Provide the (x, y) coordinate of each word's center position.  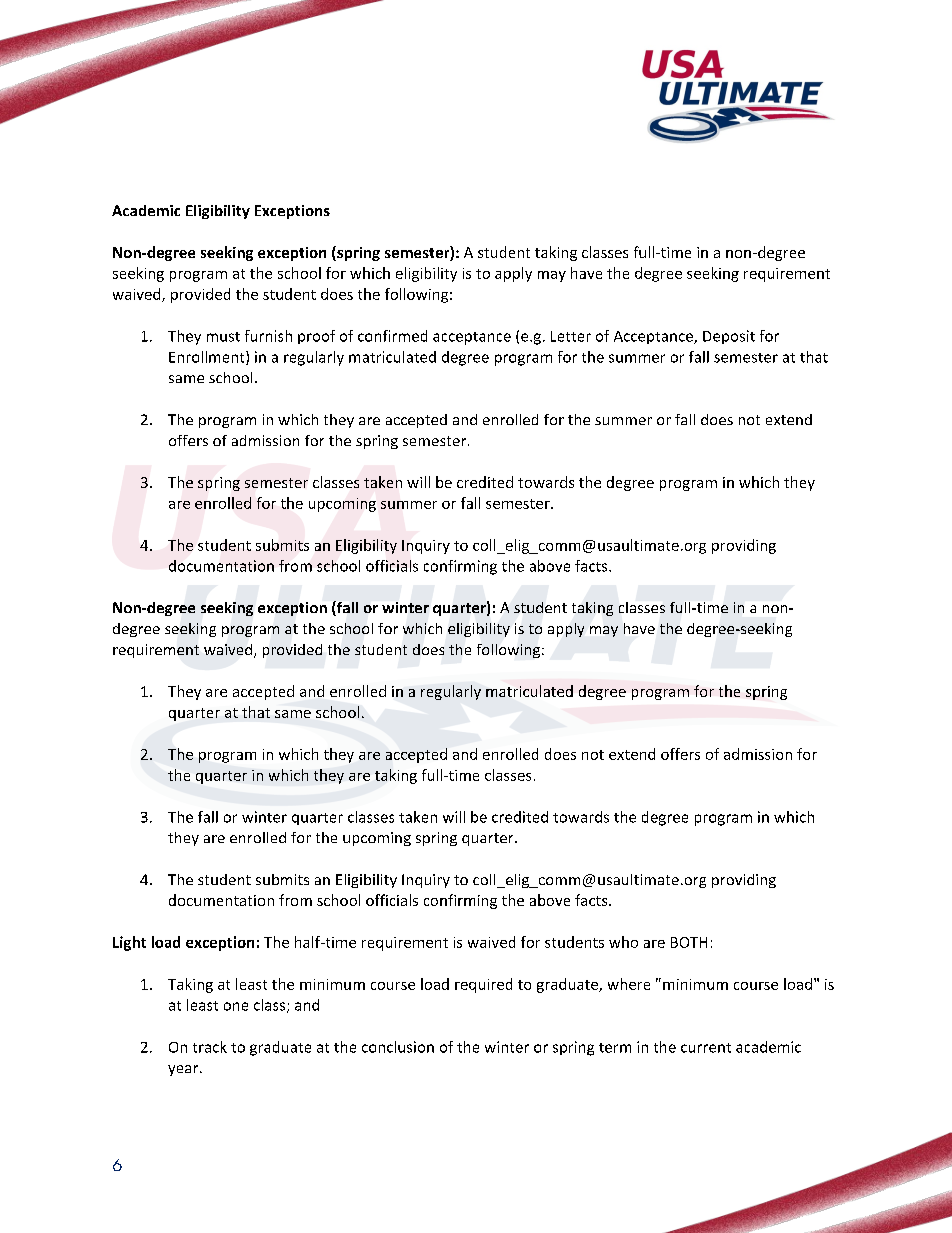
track (210, 1047)
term (615, 1048)
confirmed (392, 336)
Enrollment (208, 358)
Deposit (729, 337)
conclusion (398, 1047)
